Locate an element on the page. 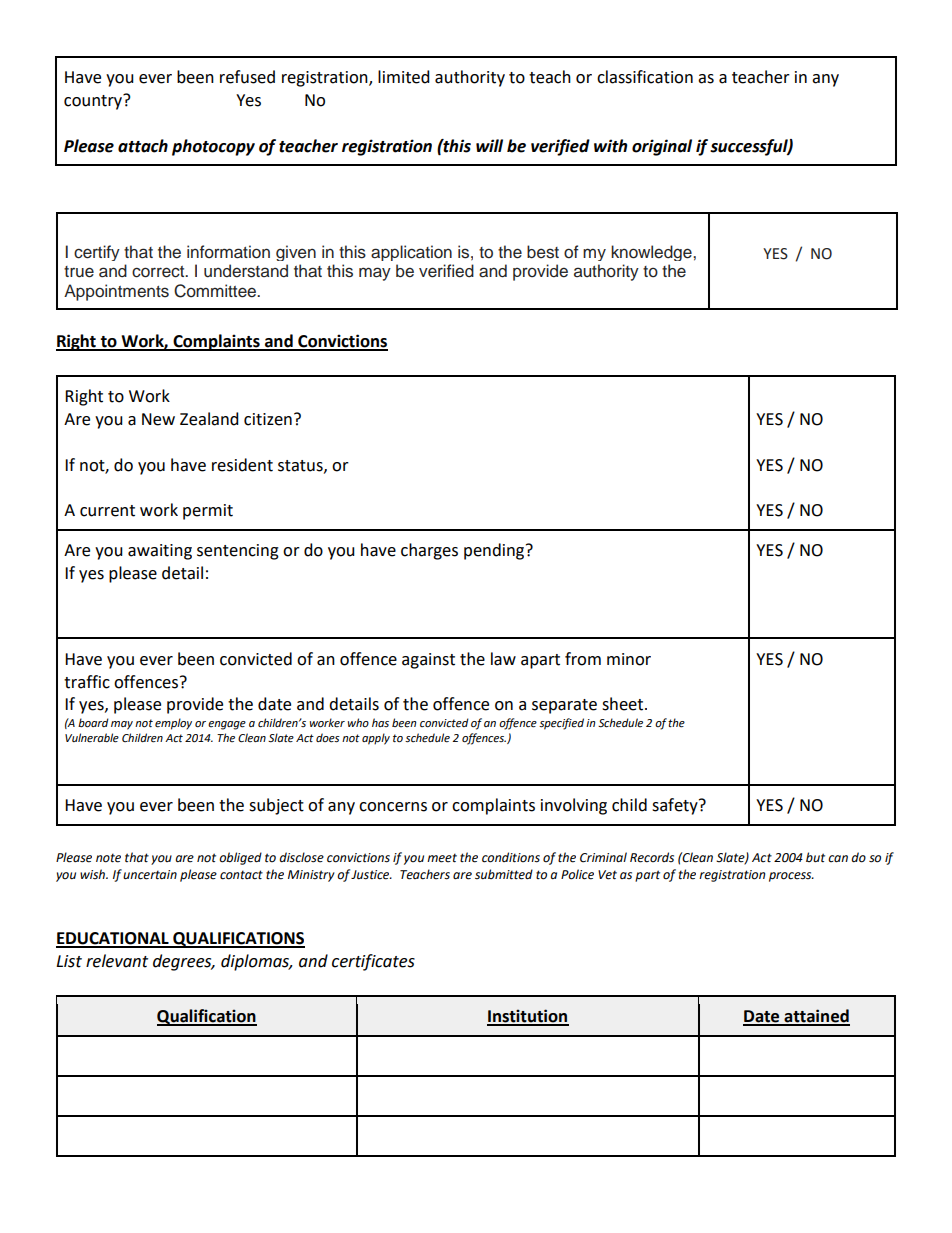 The image size is (952, 1233). attach is located at coordinates (143, 146).
